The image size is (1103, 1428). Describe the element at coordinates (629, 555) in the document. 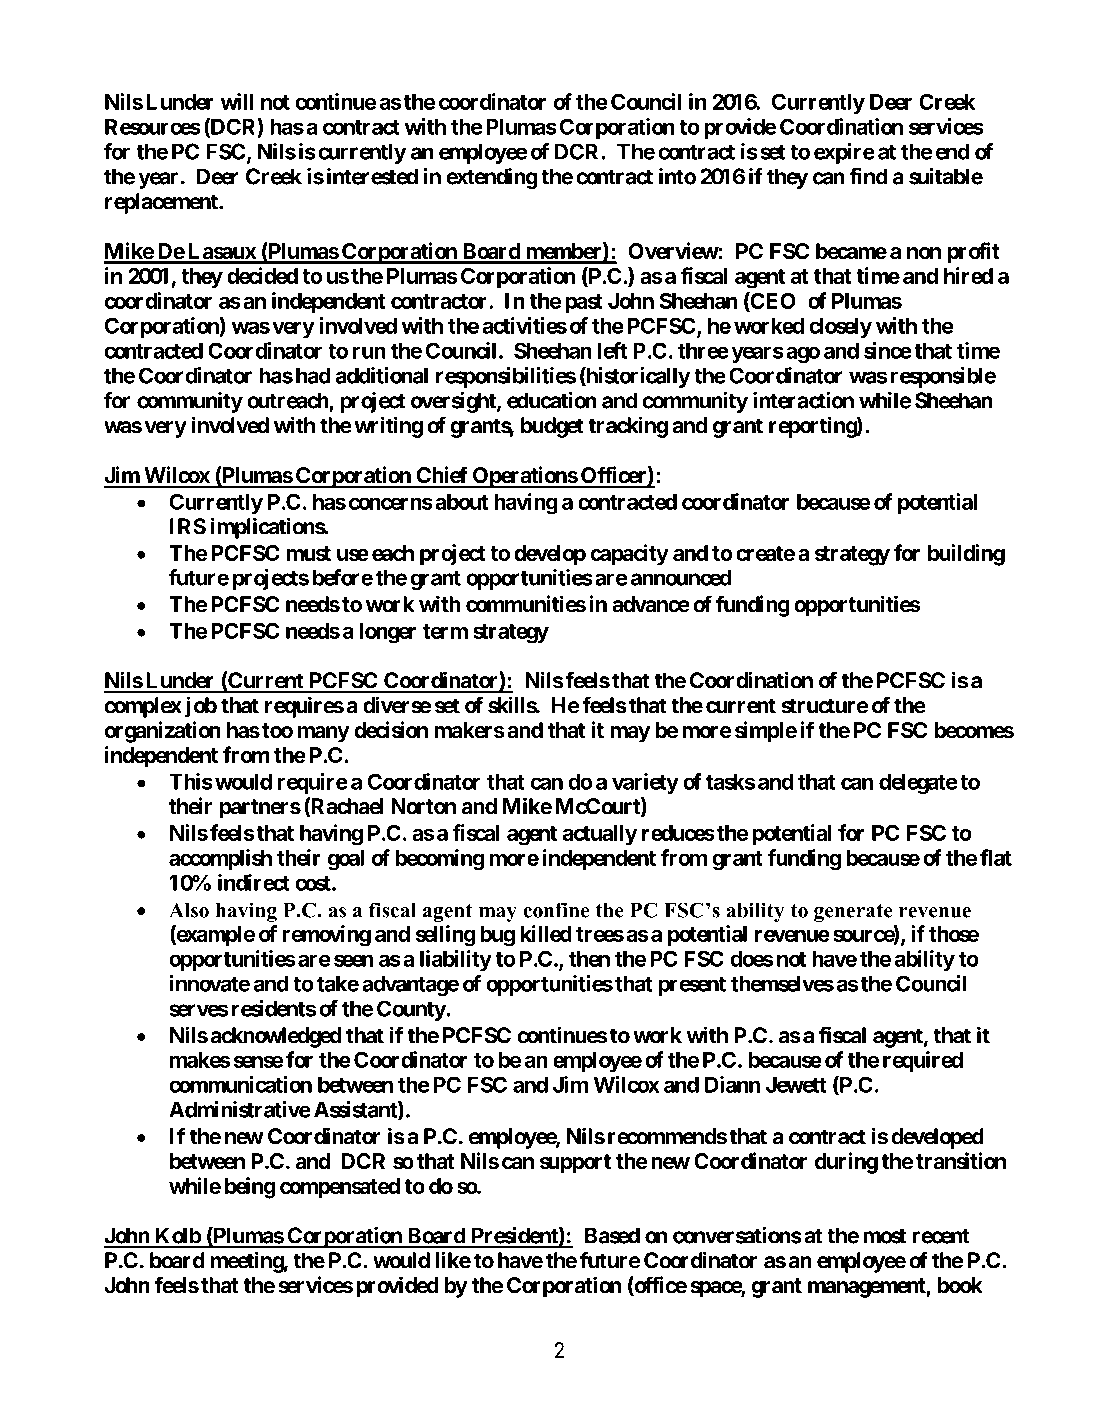

I see `capacity` at that location.
